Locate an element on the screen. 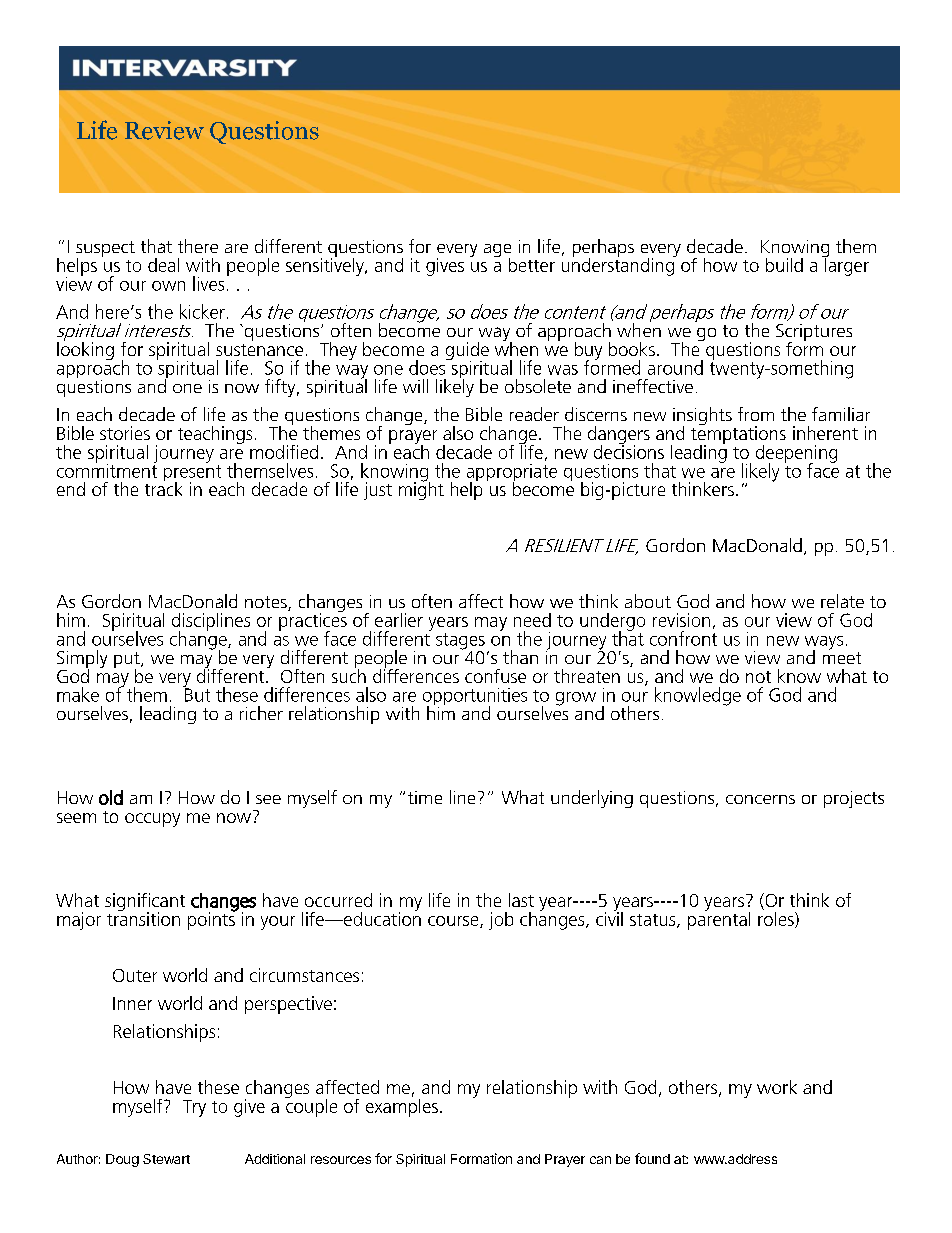  notes is located at coordinates (267, 603).
